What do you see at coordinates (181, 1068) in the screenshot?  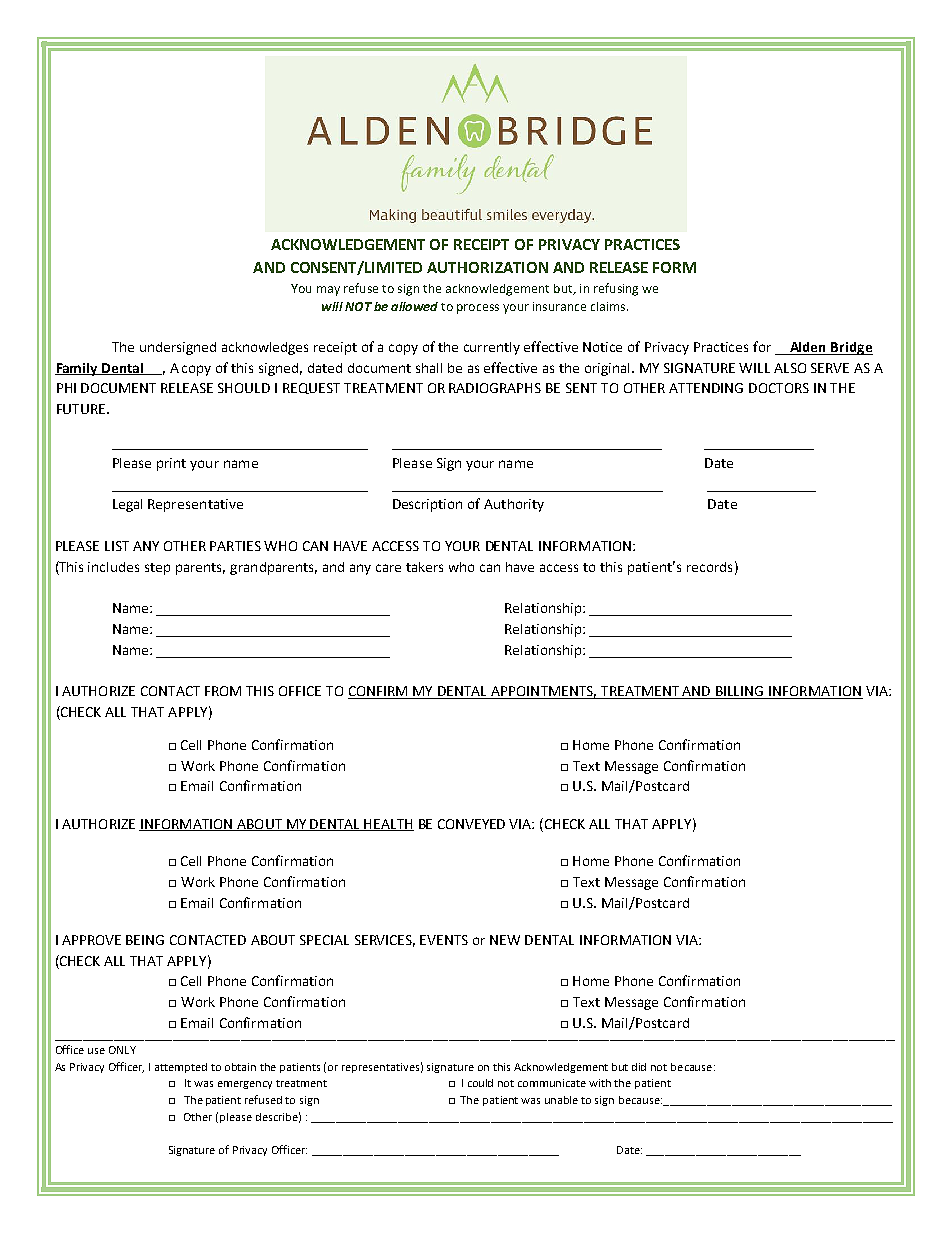 I see `attempted` at bounding box center [181, 1068].
